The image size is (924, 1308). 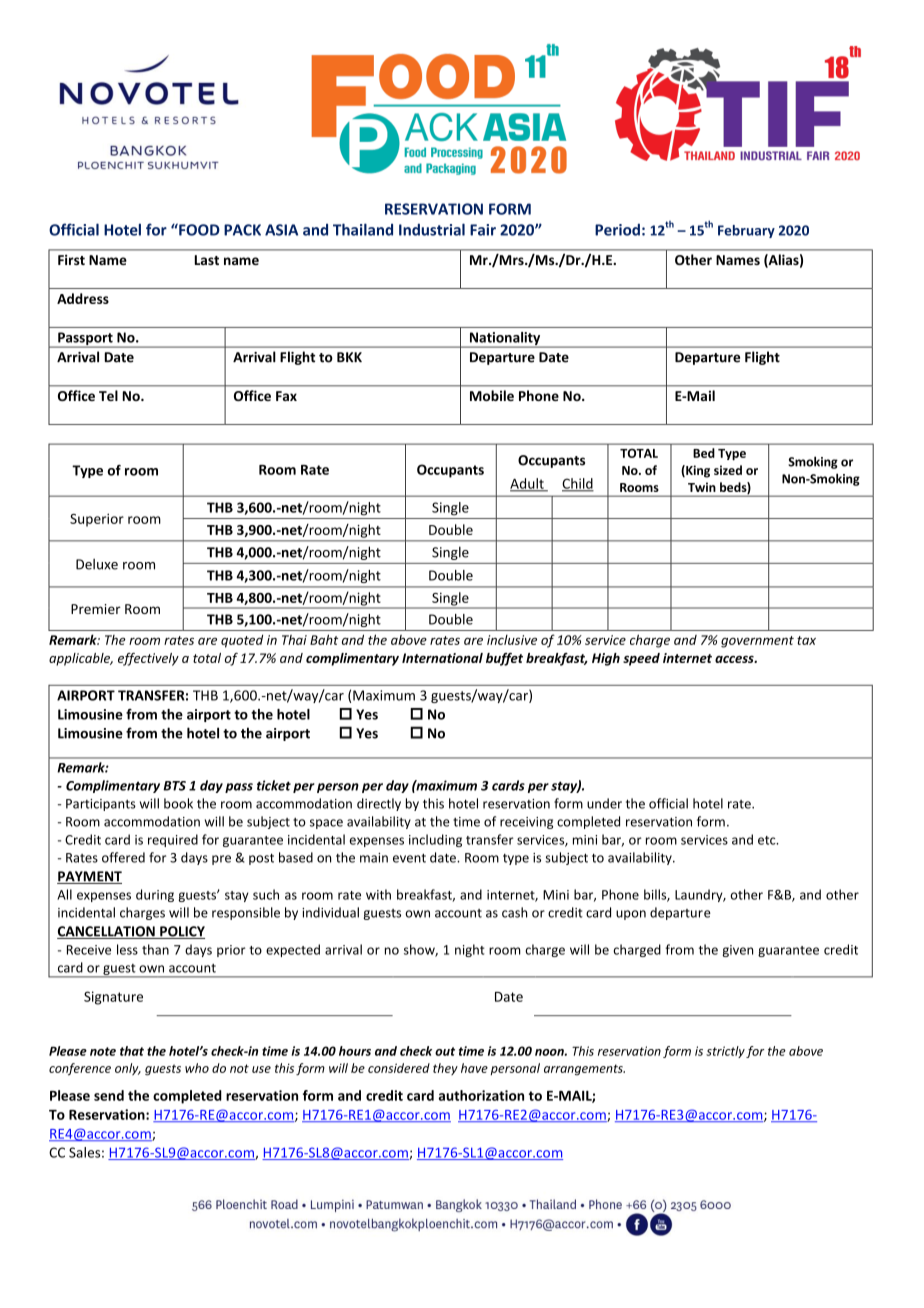 I want to click on directly, so click(x=379, y=804).
